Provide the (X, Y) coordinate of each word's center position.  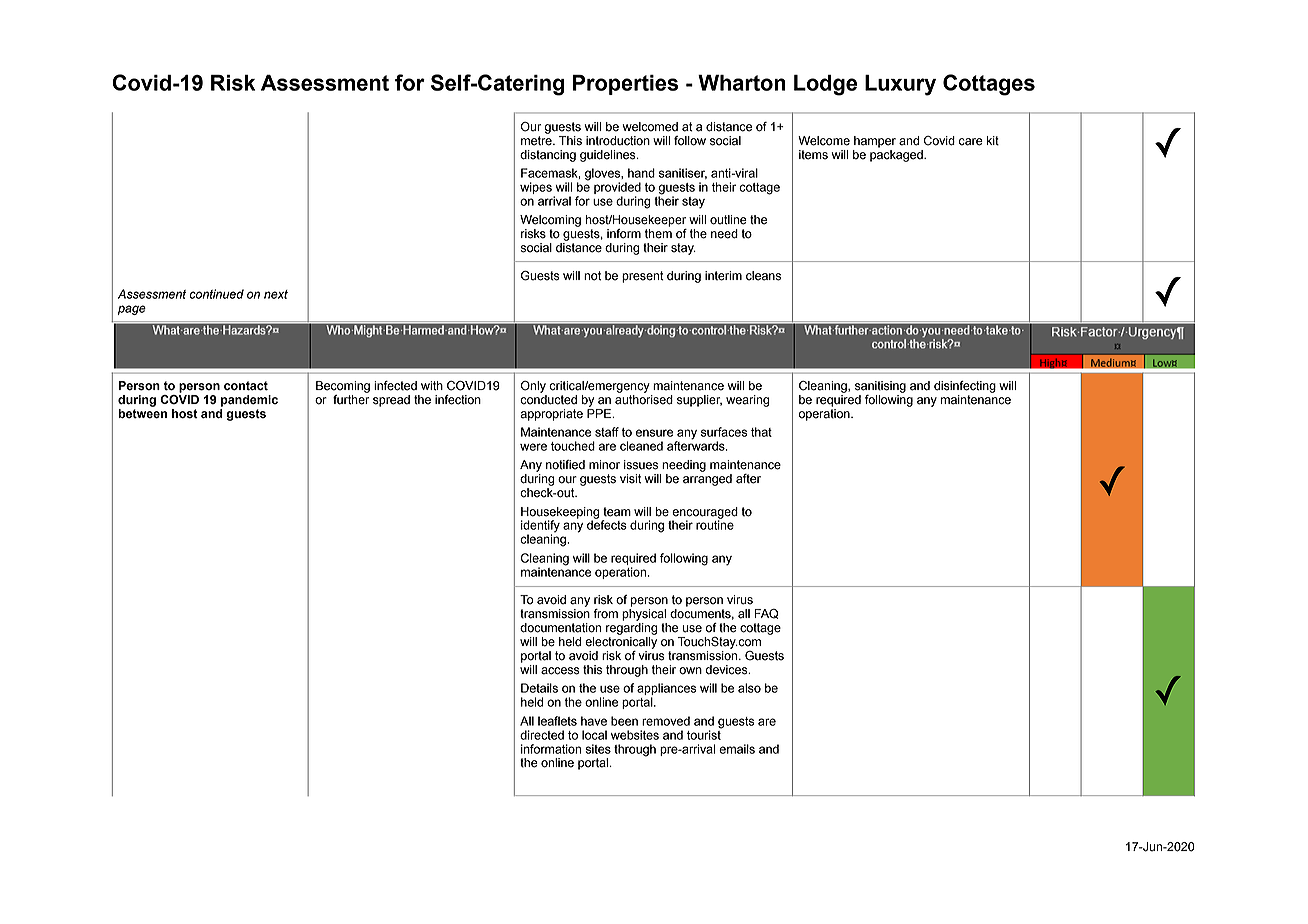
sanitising (880, 387)
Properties (625, 85)
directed (542, 735)
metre (537, 141)
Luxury (900, 85)
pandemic (249, 401)
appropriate (551, 415)
